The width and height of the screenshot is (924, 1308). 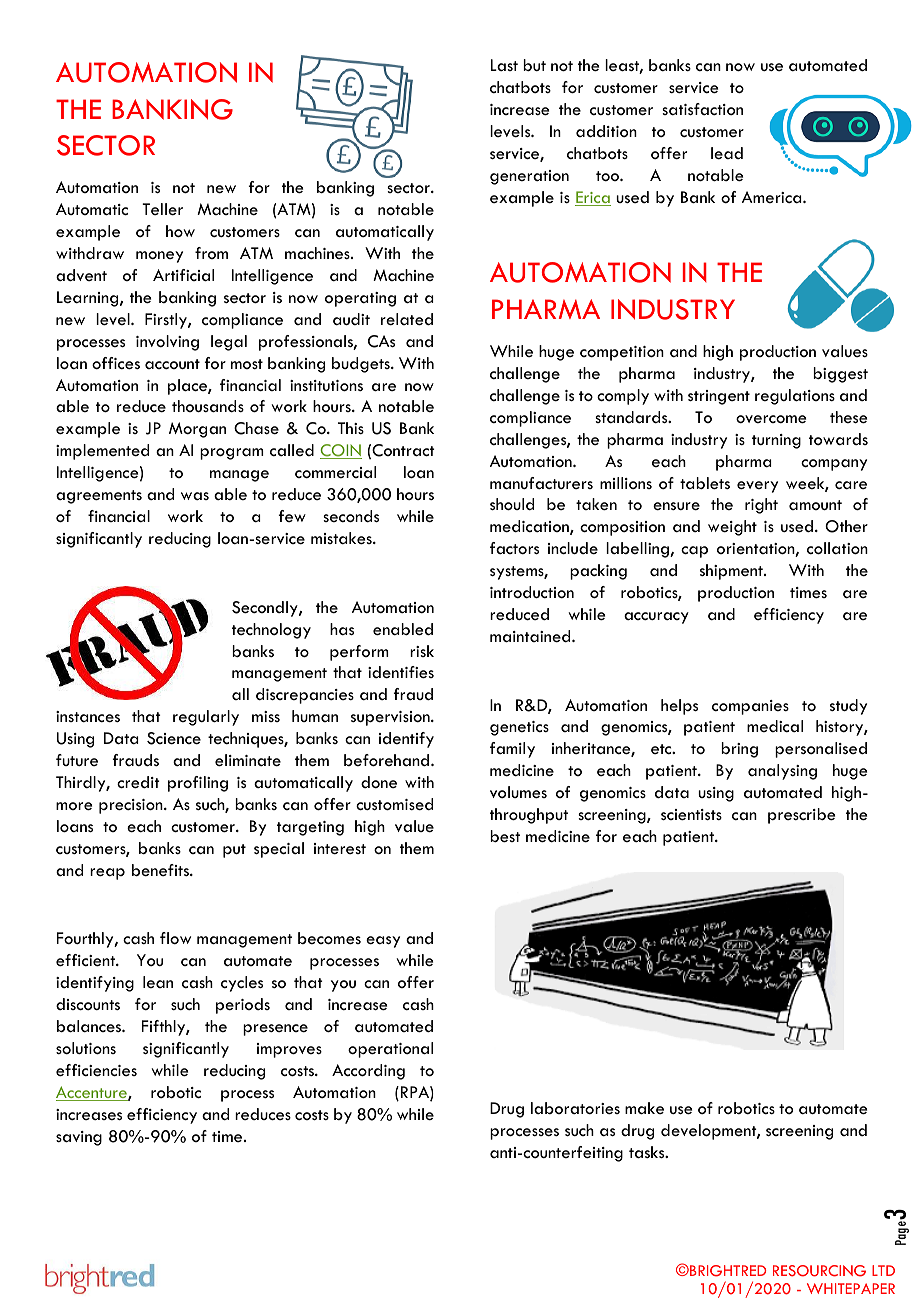 What do you see at coordinates (819, 1271) in the screenshot?
I see `RESOURCING` at bounding box center [819, 1271].
